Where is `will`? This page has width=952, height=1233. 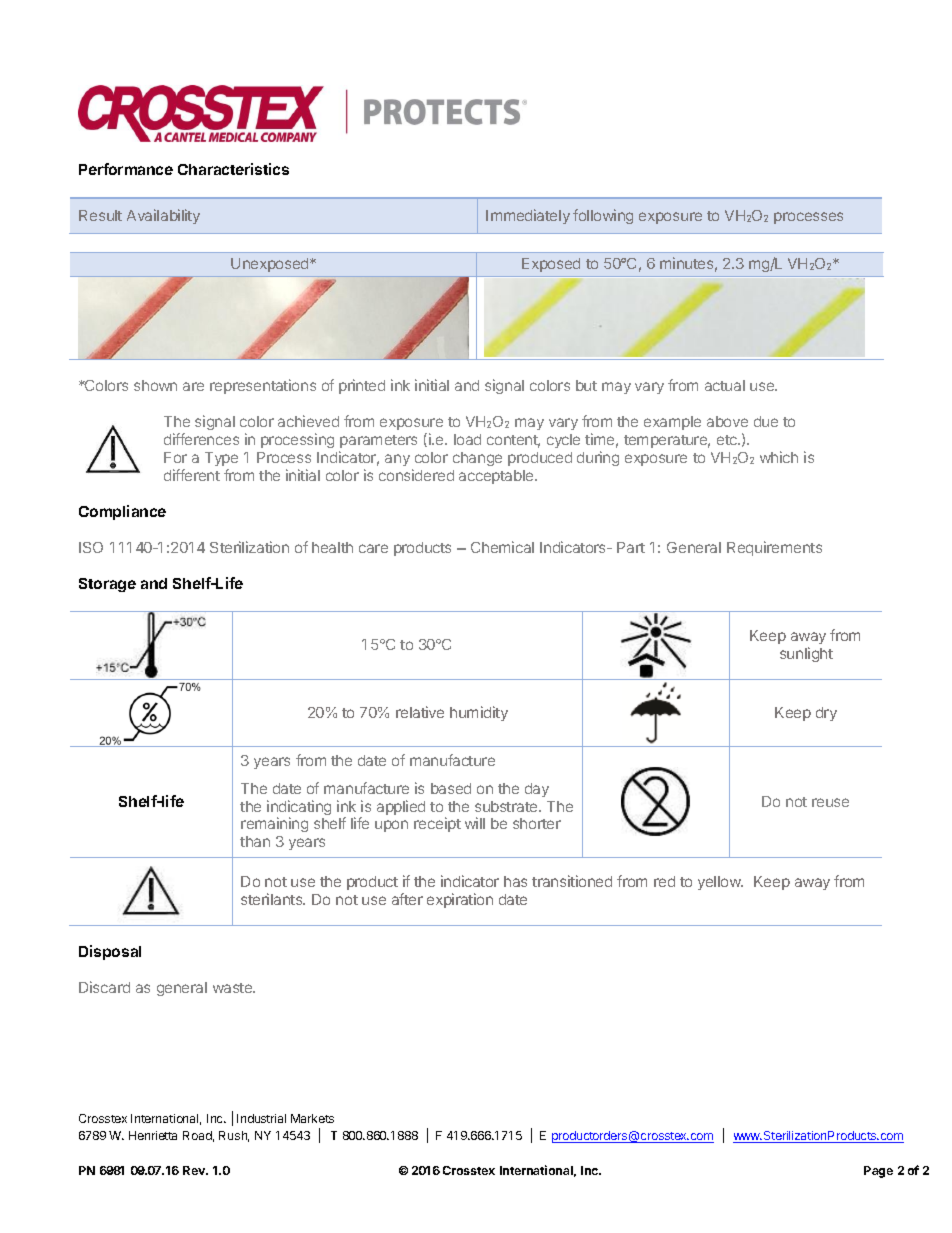
will is located at coordinates (475, 823).
